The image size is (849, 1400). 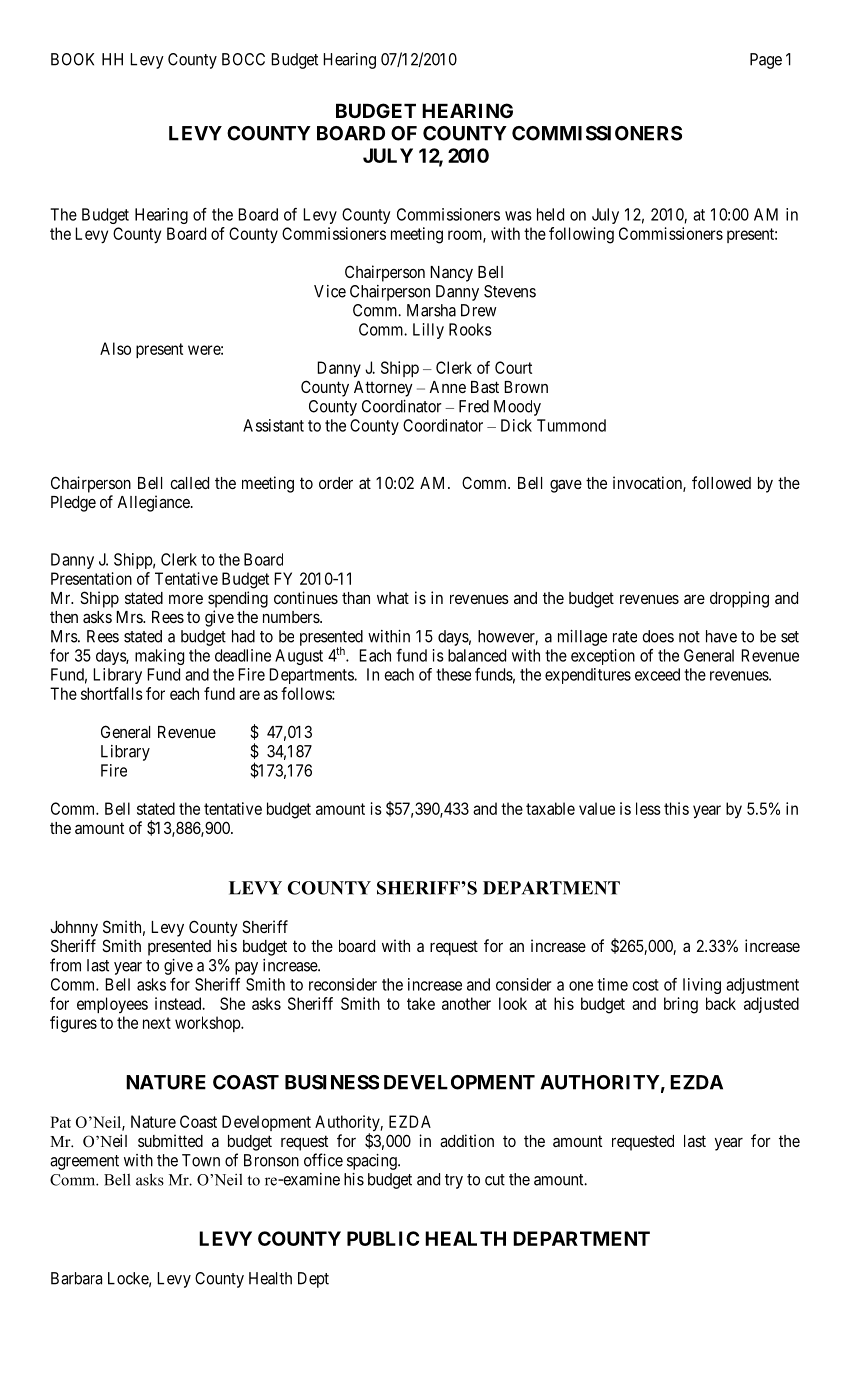 What do you see at coordinates (74, 929) in the document?
I see `Johnny` at bounding box center [74, 929].
